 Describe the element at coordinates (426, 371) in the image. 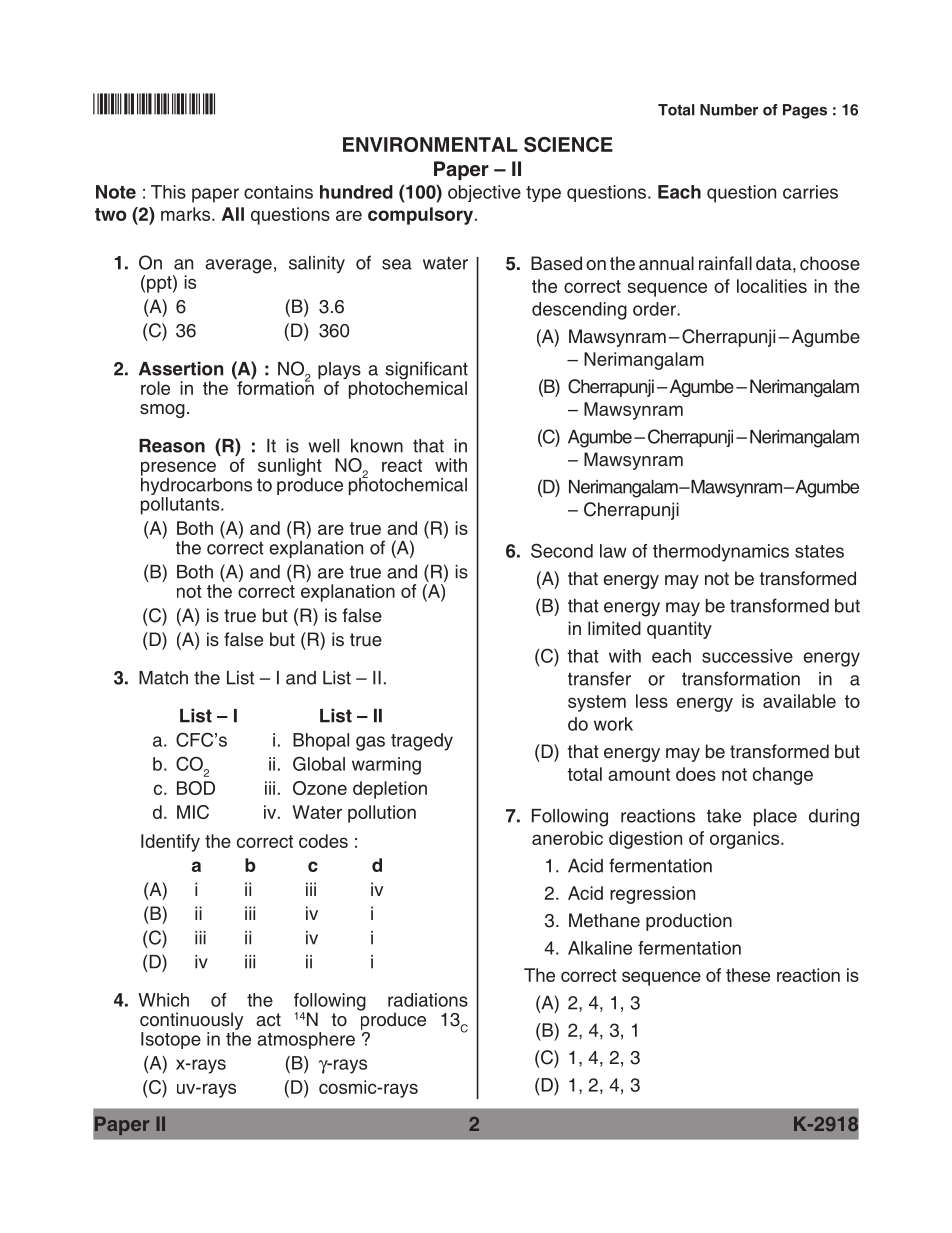

I see `significant` at that location.
